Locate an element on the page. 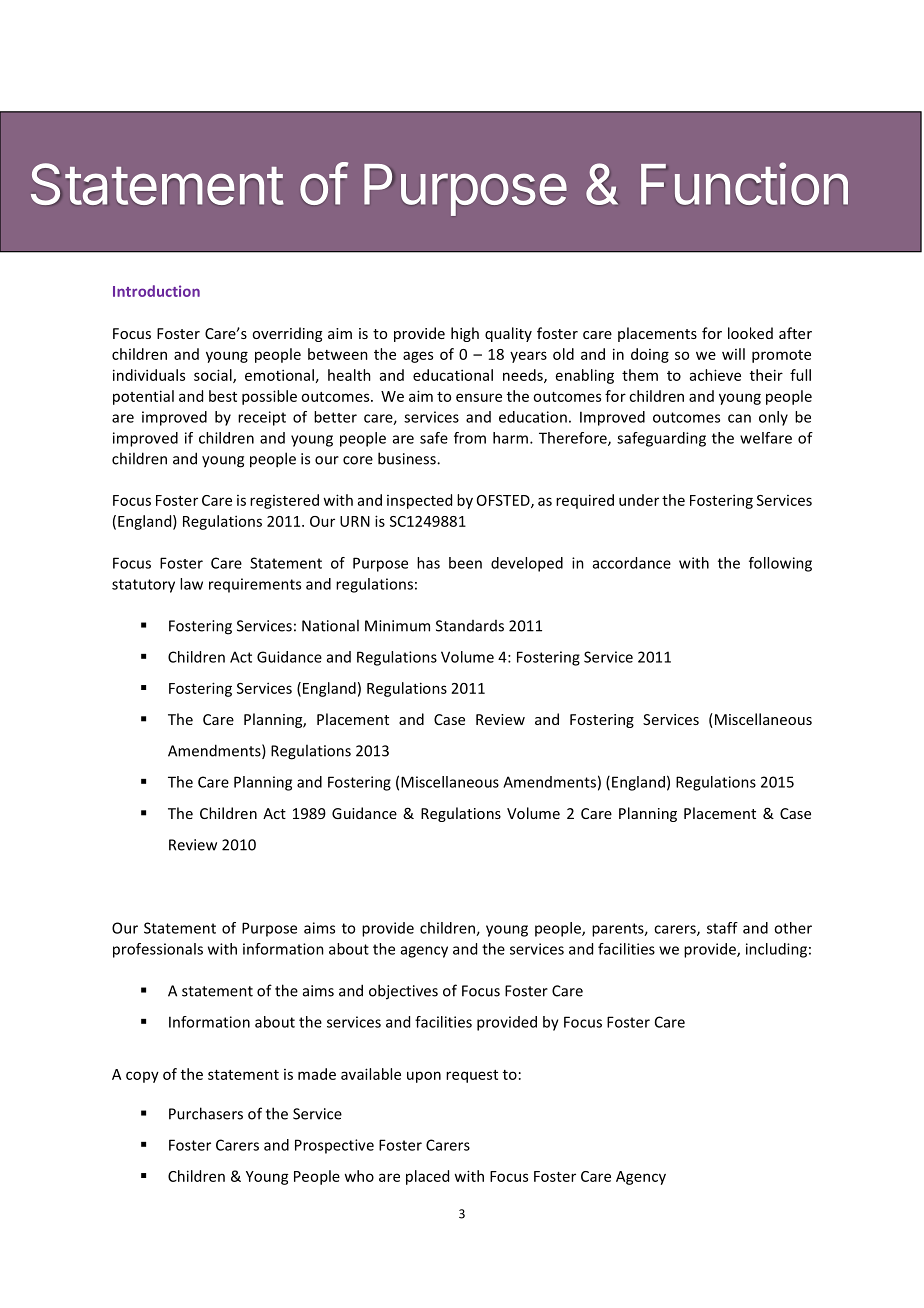  Purchasers is located at coordinates (206, 1113).
